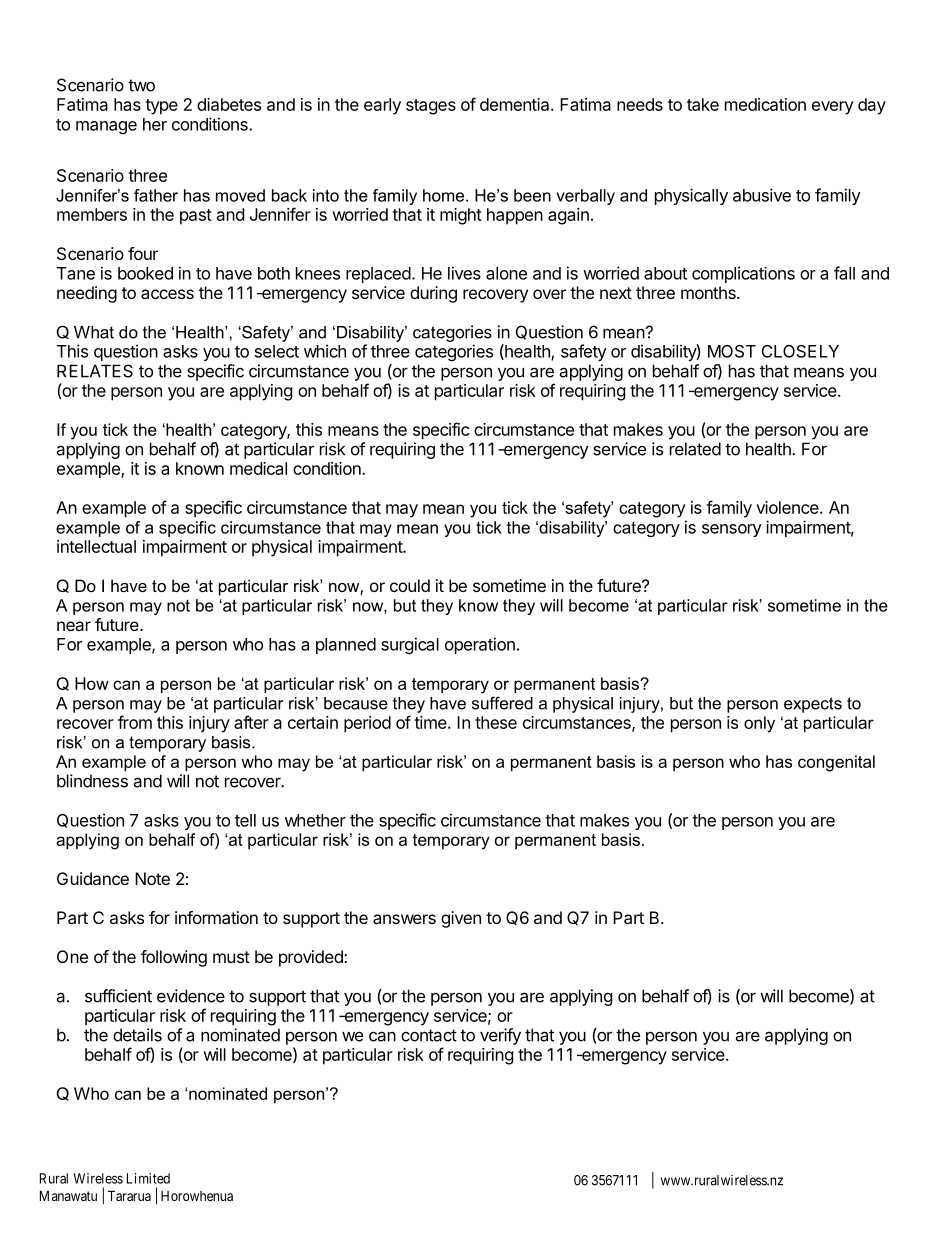 The image size is (952, 1233). What do you see at coordinates (461, 919) in the screenshot?
I see `given` at bounding box center [461, 919].
